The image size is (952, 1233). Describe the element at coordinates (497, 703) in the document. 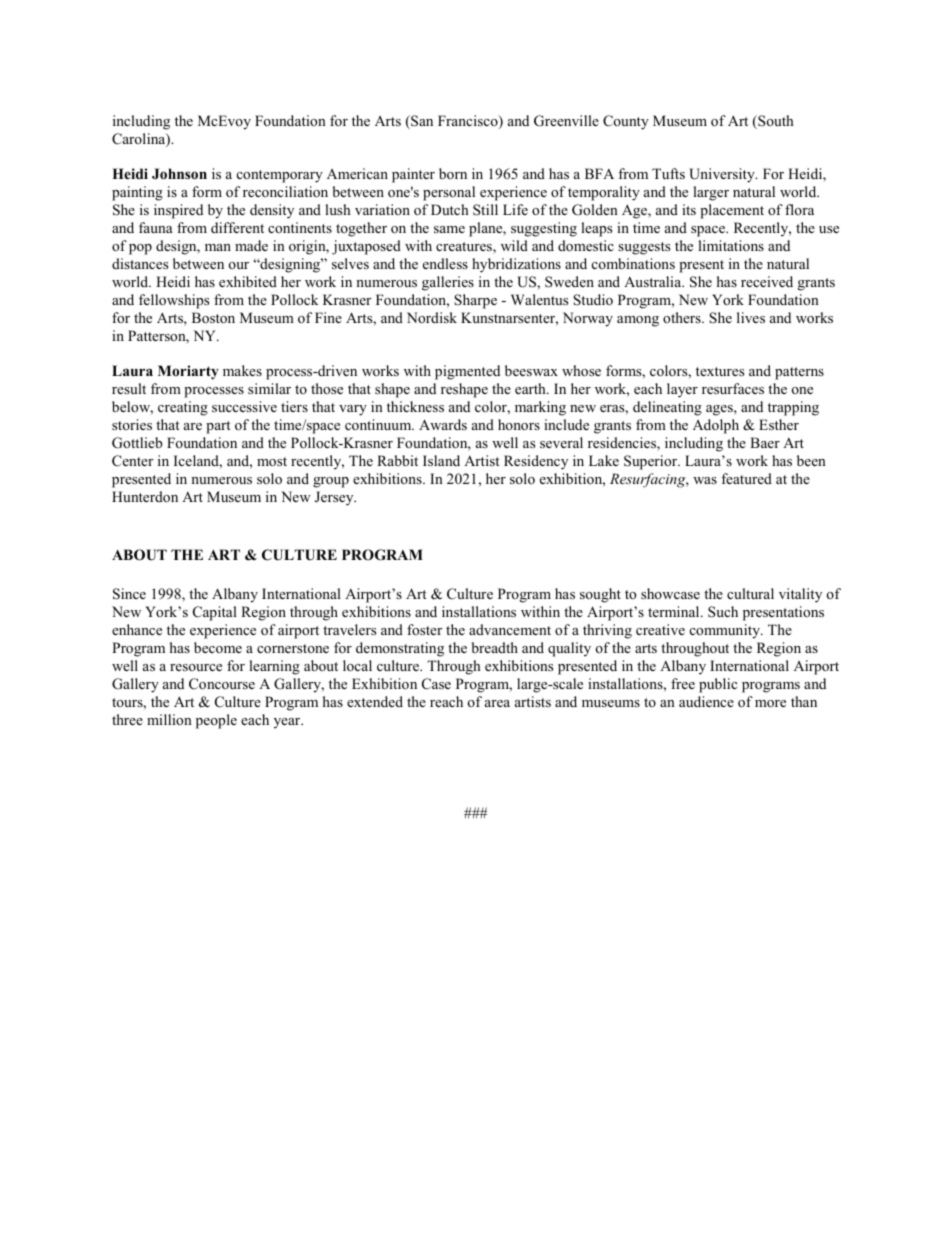

I see `area` at that location.
